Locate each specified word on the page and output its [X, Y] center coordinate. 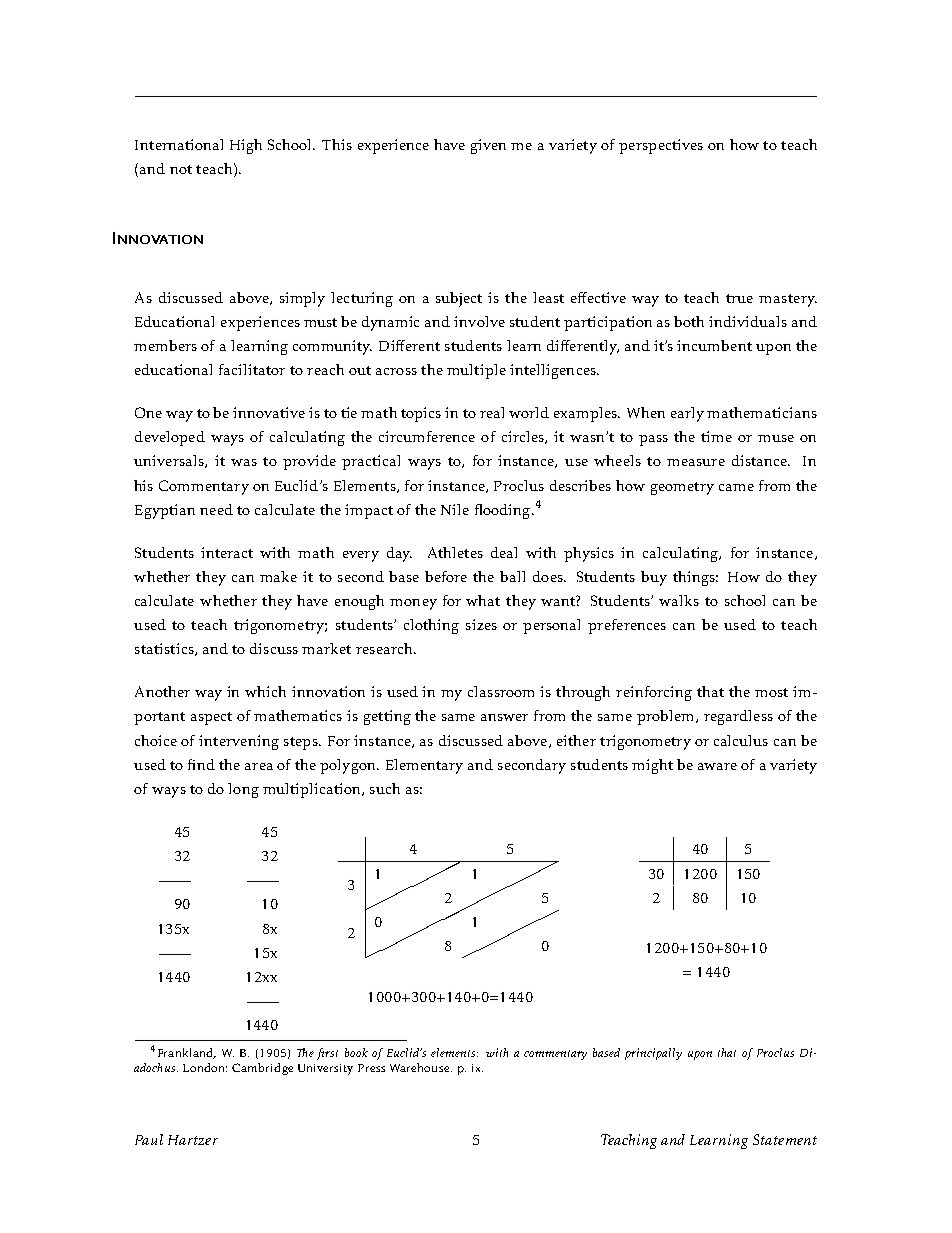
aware [717, 766]
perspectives [661, 146]
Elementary [424, 766]
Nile [455, 509]
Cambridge [262, 1069]
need [216, 509]
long [243, 790]
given [488, 146]
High [246, 146]
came [736, 487]
